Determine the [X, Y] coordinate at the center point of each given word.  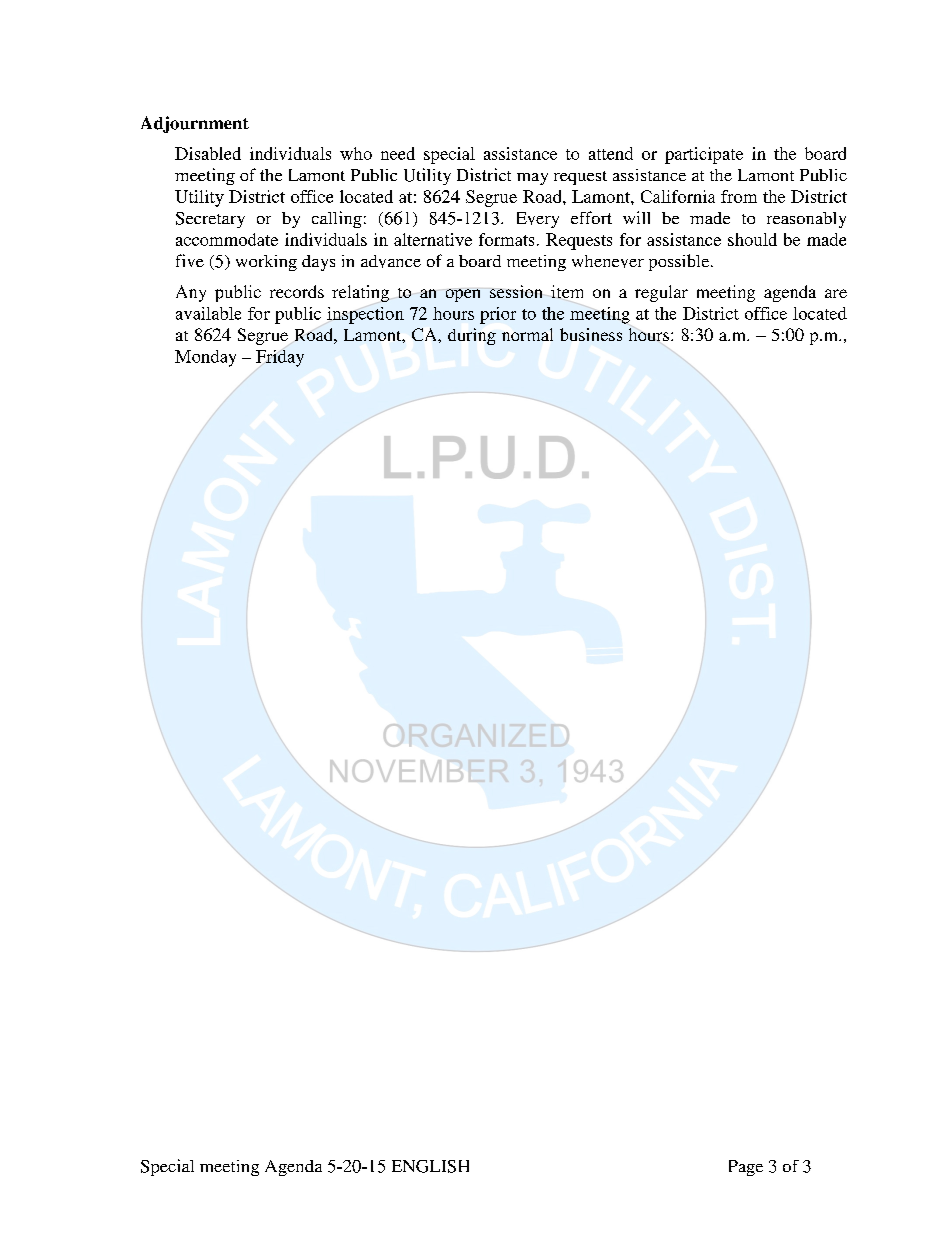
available [208, 313]
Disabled [208, 153]
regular [661, 293]
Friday [280, 358]
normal [527, 334]
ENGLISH [430, 1166]
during [472, 336]
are [836, 293]
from [739, 196]
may [532, 179]
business [591, 334]
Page [746, 1168]
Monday [205, 358]
